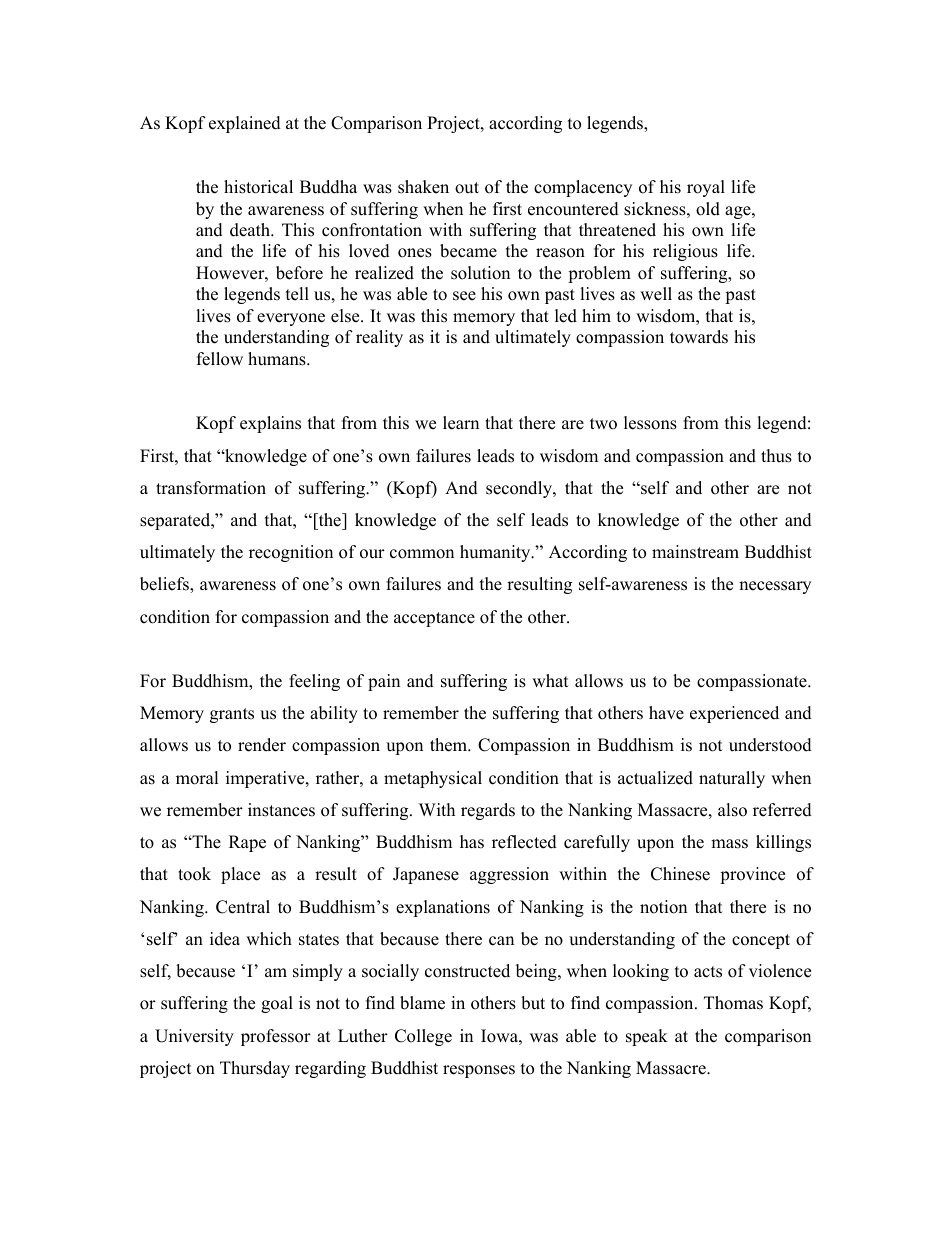 The width and height of the page is (952, 1233). Describe the element at coordinates (733, 1003) in the page. I see `Thomas` at that location.
